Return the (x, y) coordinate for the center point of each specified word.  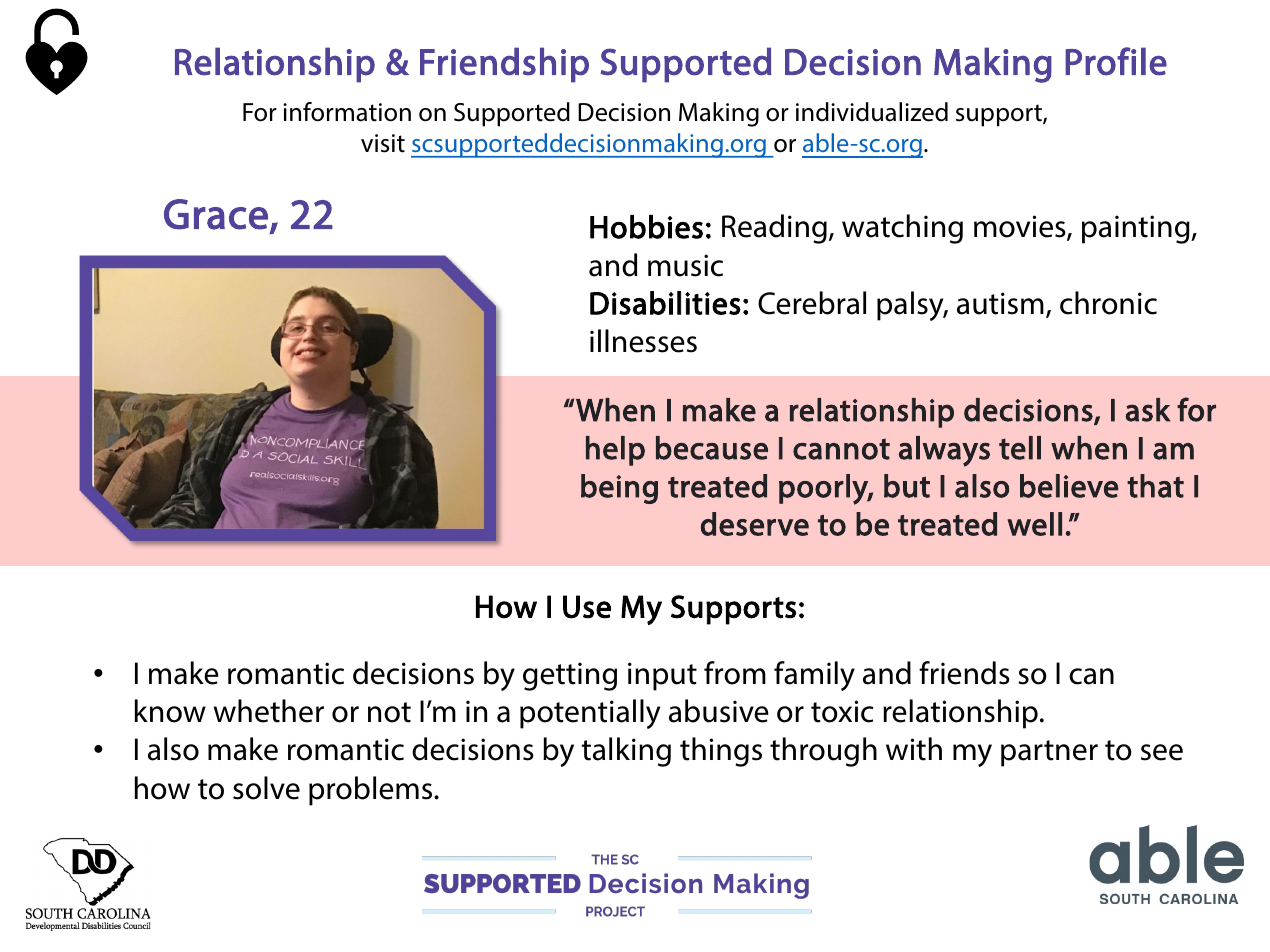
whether (269, 711)
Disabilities (665, 303)
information (347, 112)
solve (266, 788)
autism (1000, 303)
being (619, 489)
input (662, 676)
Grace (216, 214)
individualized (872, 112)
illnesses (643, 341)
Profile (1116, 61)
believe (1069, 486)
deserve (755, 524)
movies (1021, 228)
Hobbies (646, 227)
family (814, 676)
